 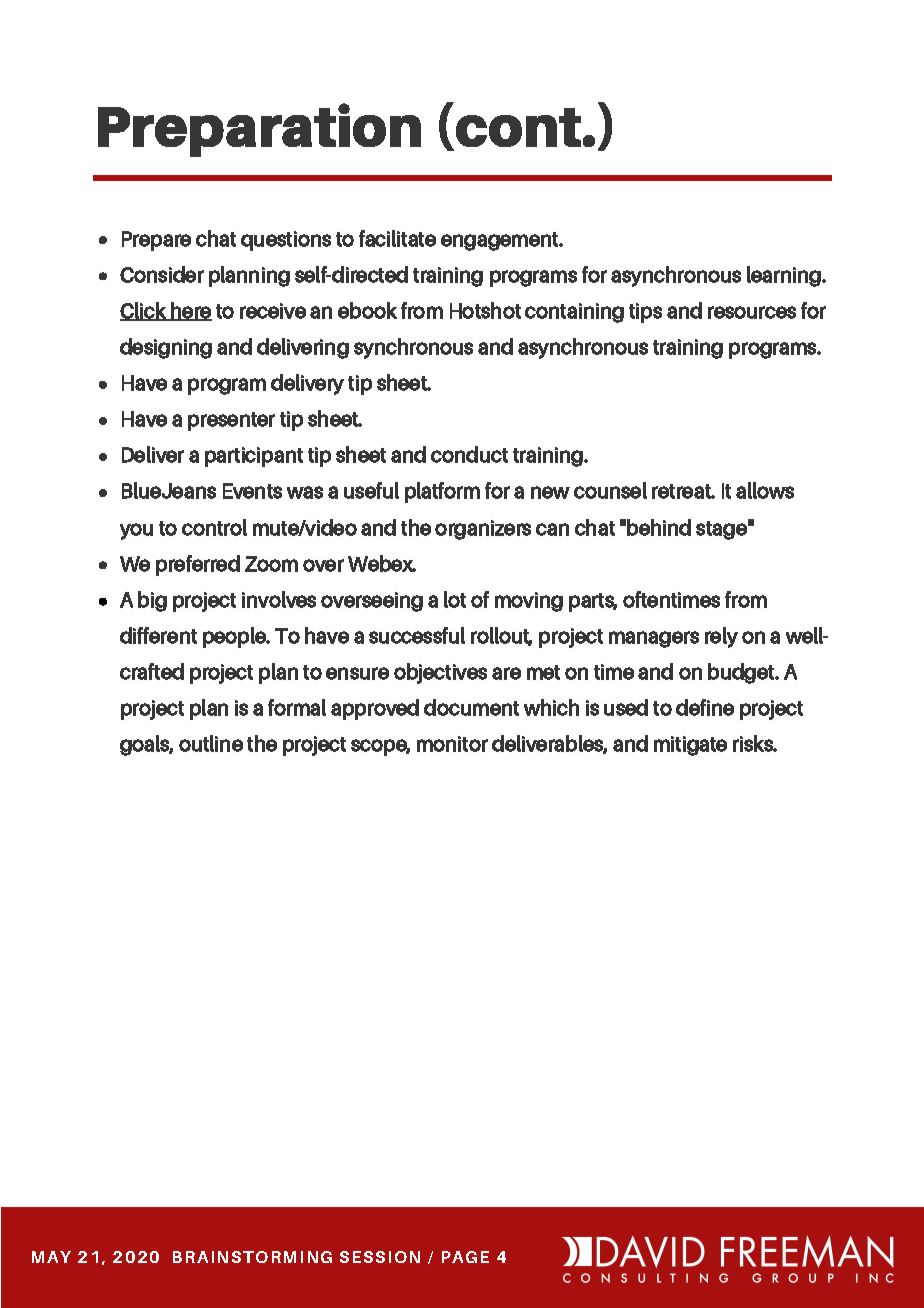 I want to click on facilitate, so click(x=397, y=238).
